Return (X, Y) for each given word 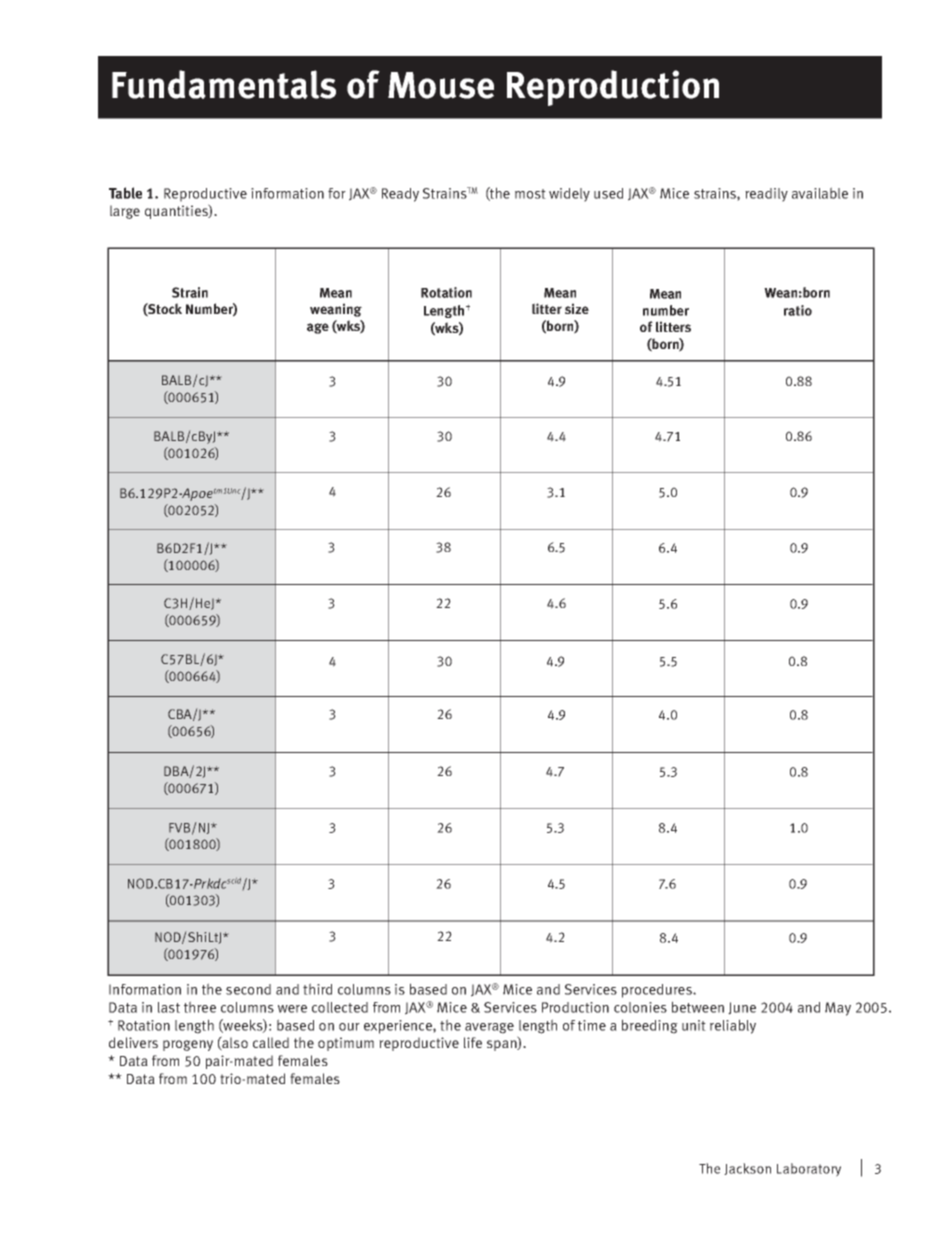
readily (766, 195)
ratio (798, 310)
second (248, 989)
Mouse (441, 85)
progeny (188, 1045)
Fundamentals (224, 84)
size (577, 308)
